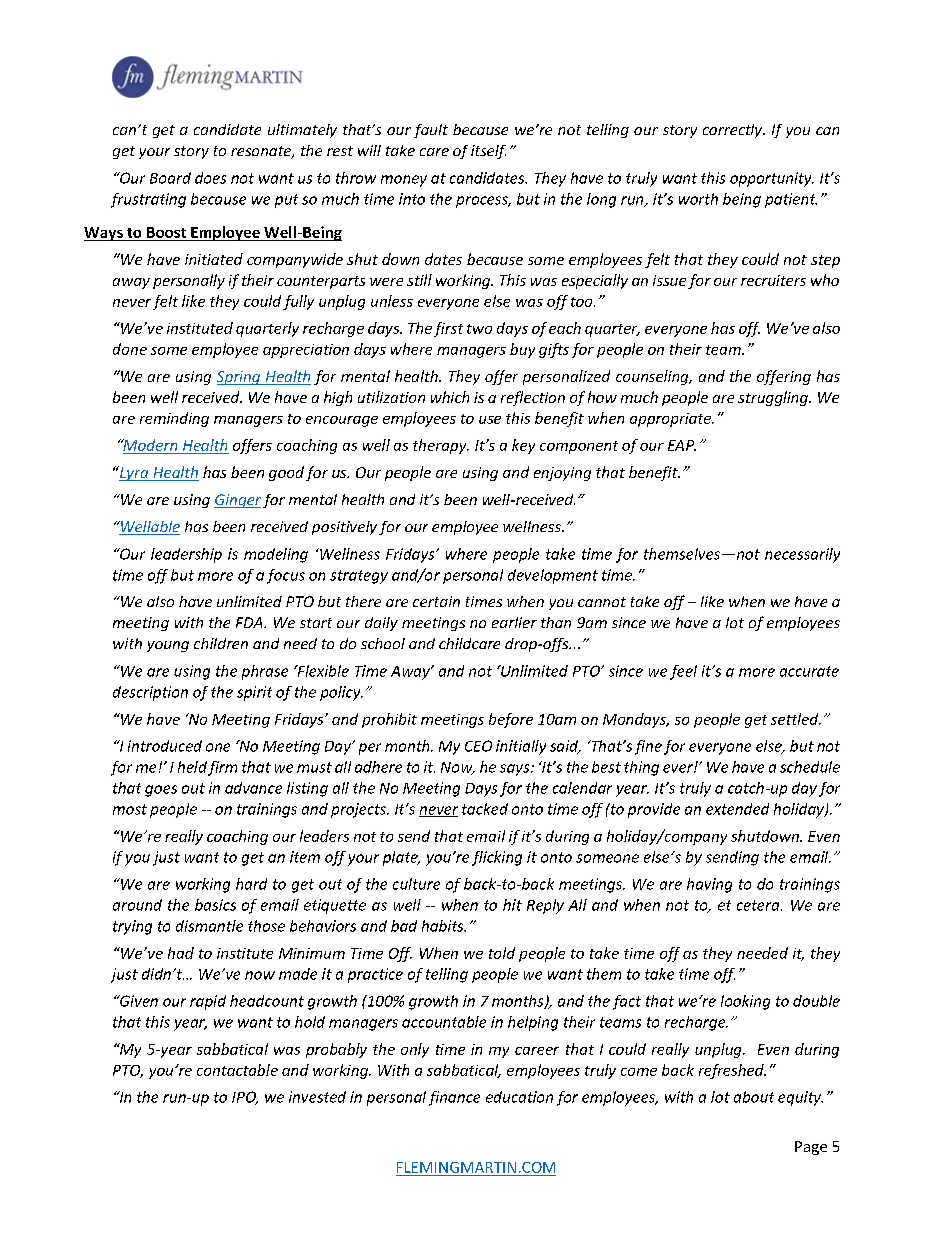  I want to click on struggling, so click(774, 398).
